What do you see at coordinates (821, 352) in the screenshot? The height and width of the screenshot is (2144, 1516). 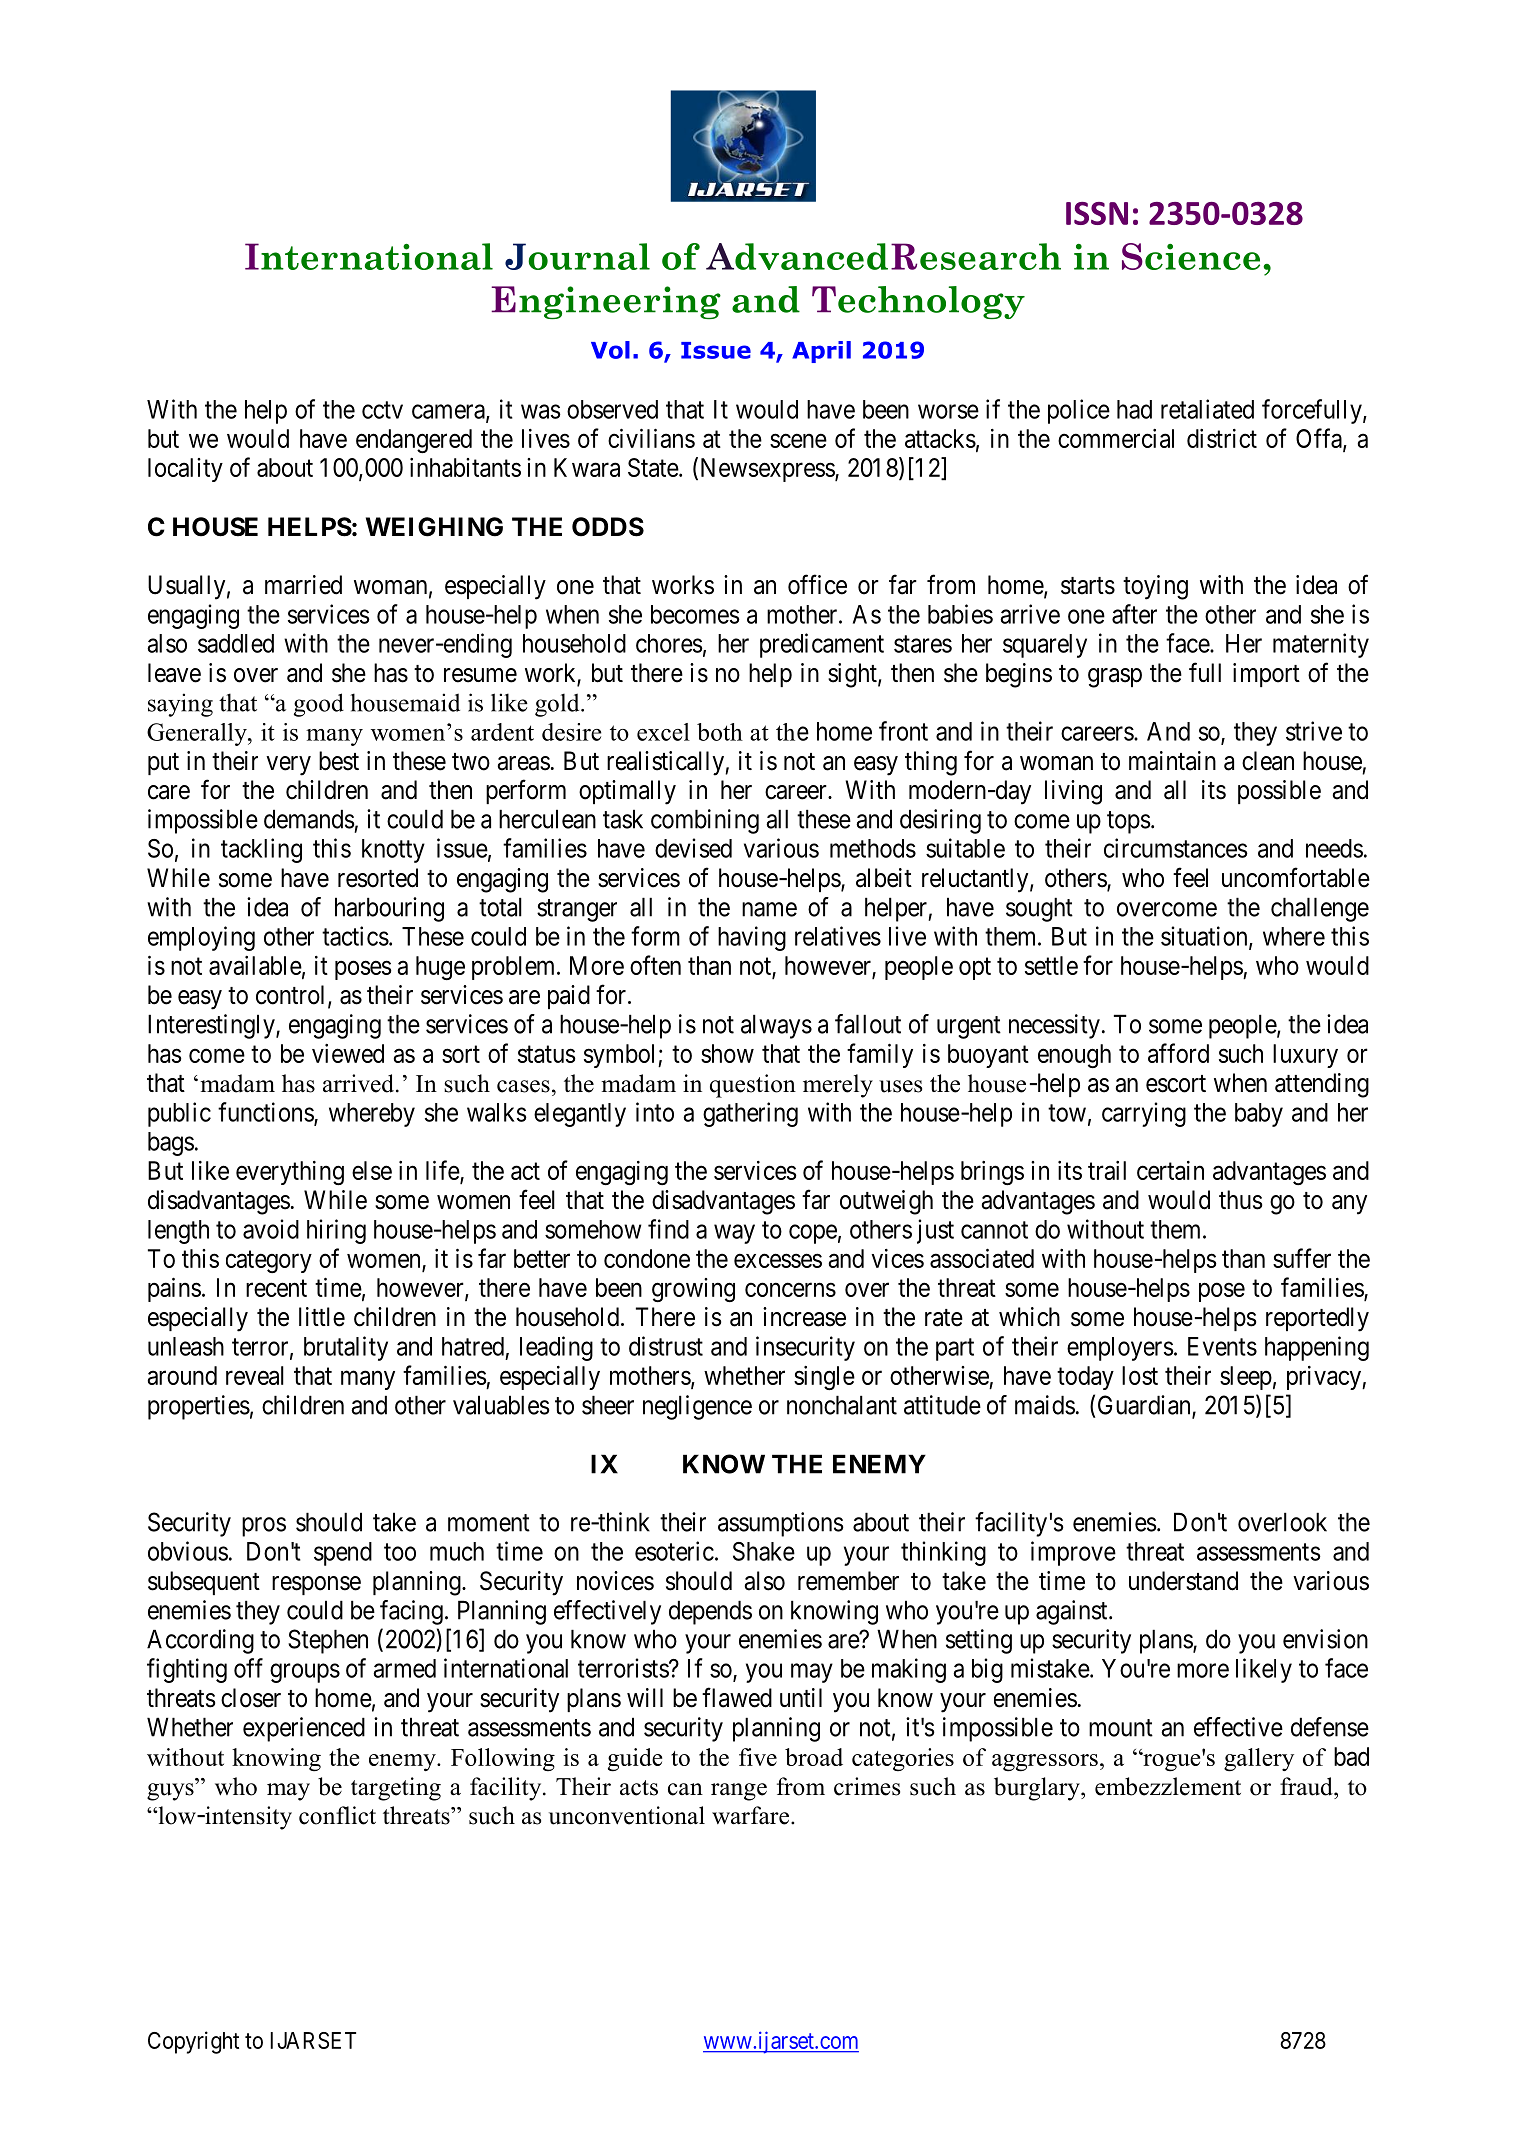 I see `April` at bounding box center [821, 352].
